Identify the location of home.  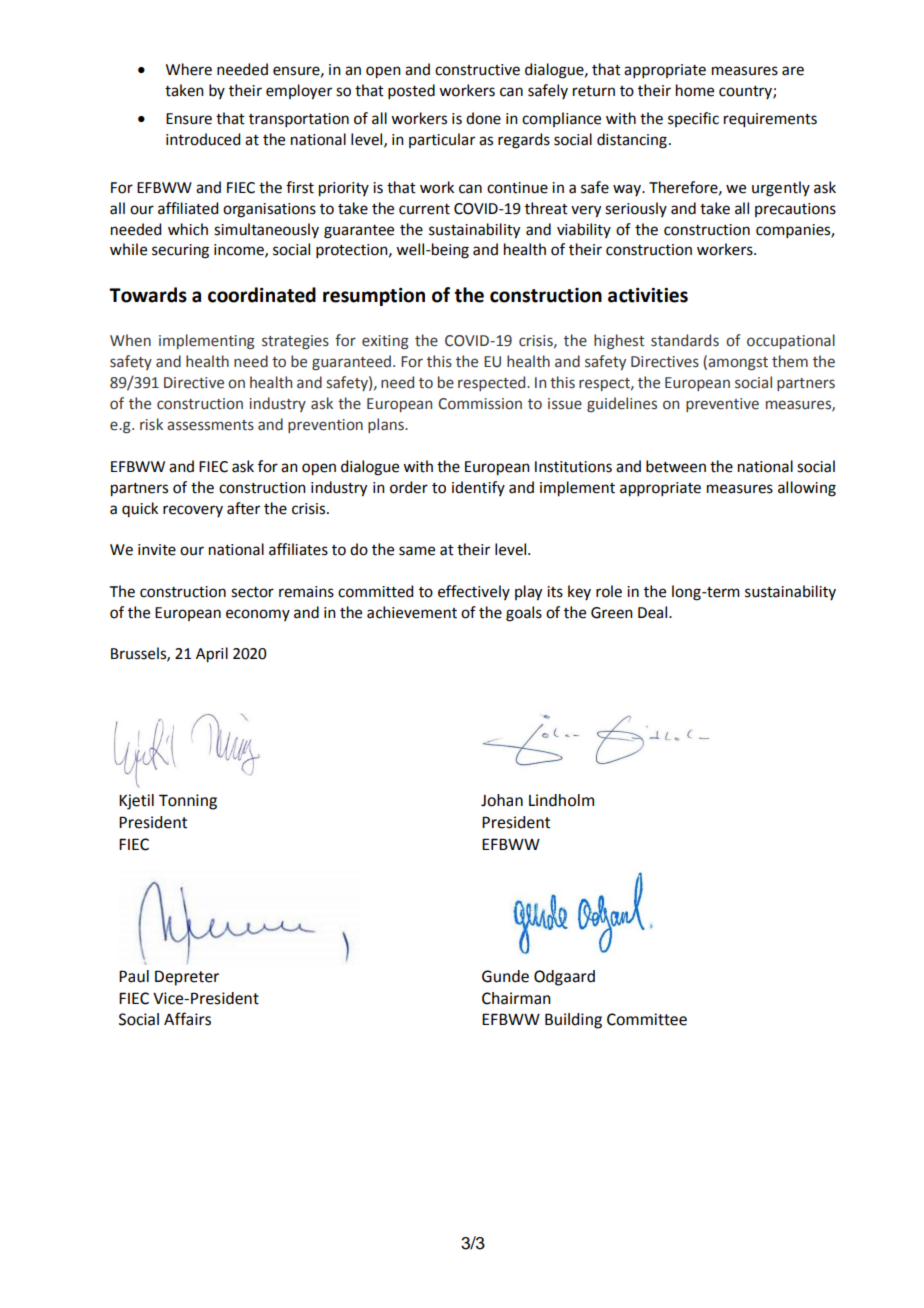
(695, 90).
